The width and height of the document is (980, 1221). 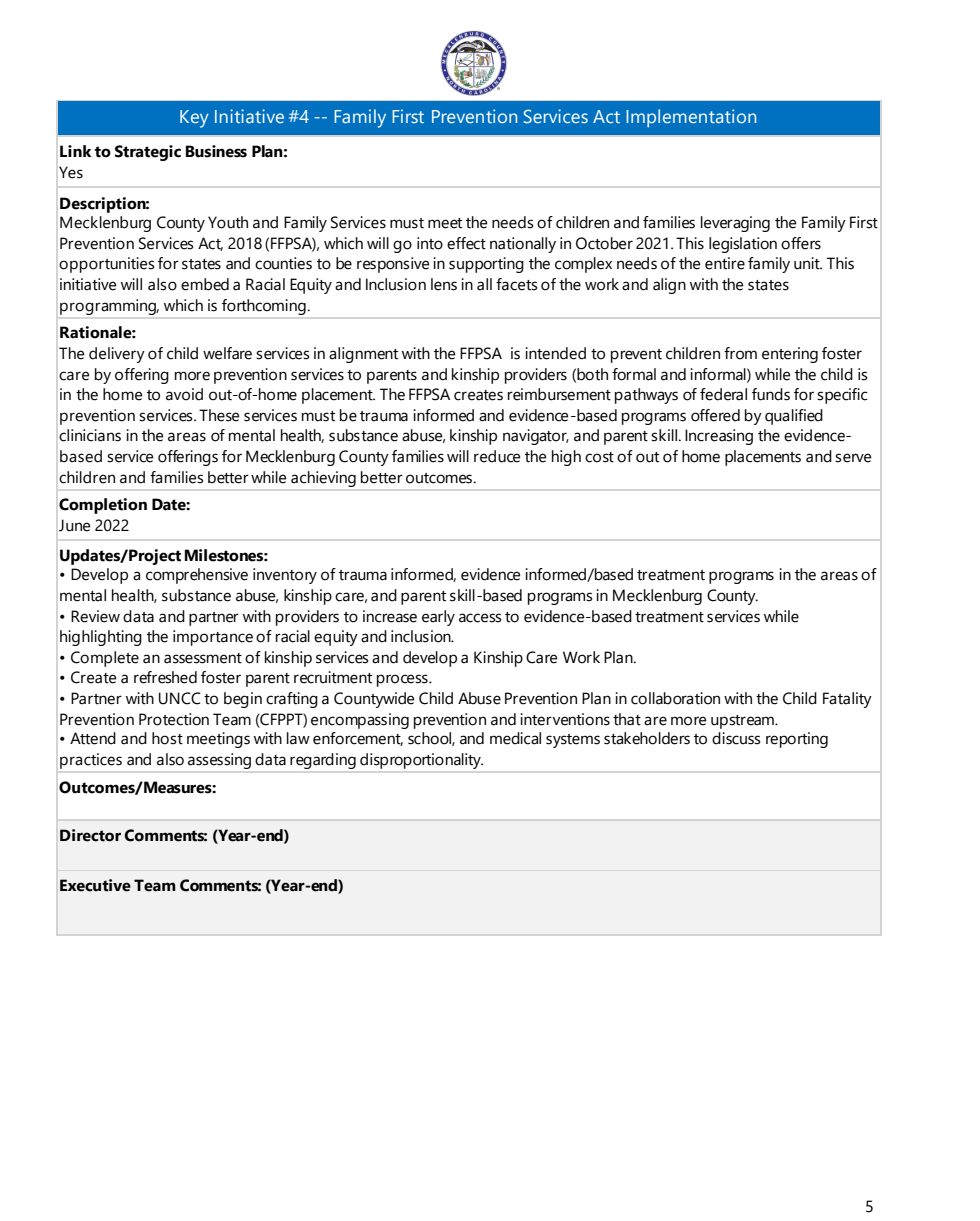 I want to click on effect, so click(x=466, y=243).
